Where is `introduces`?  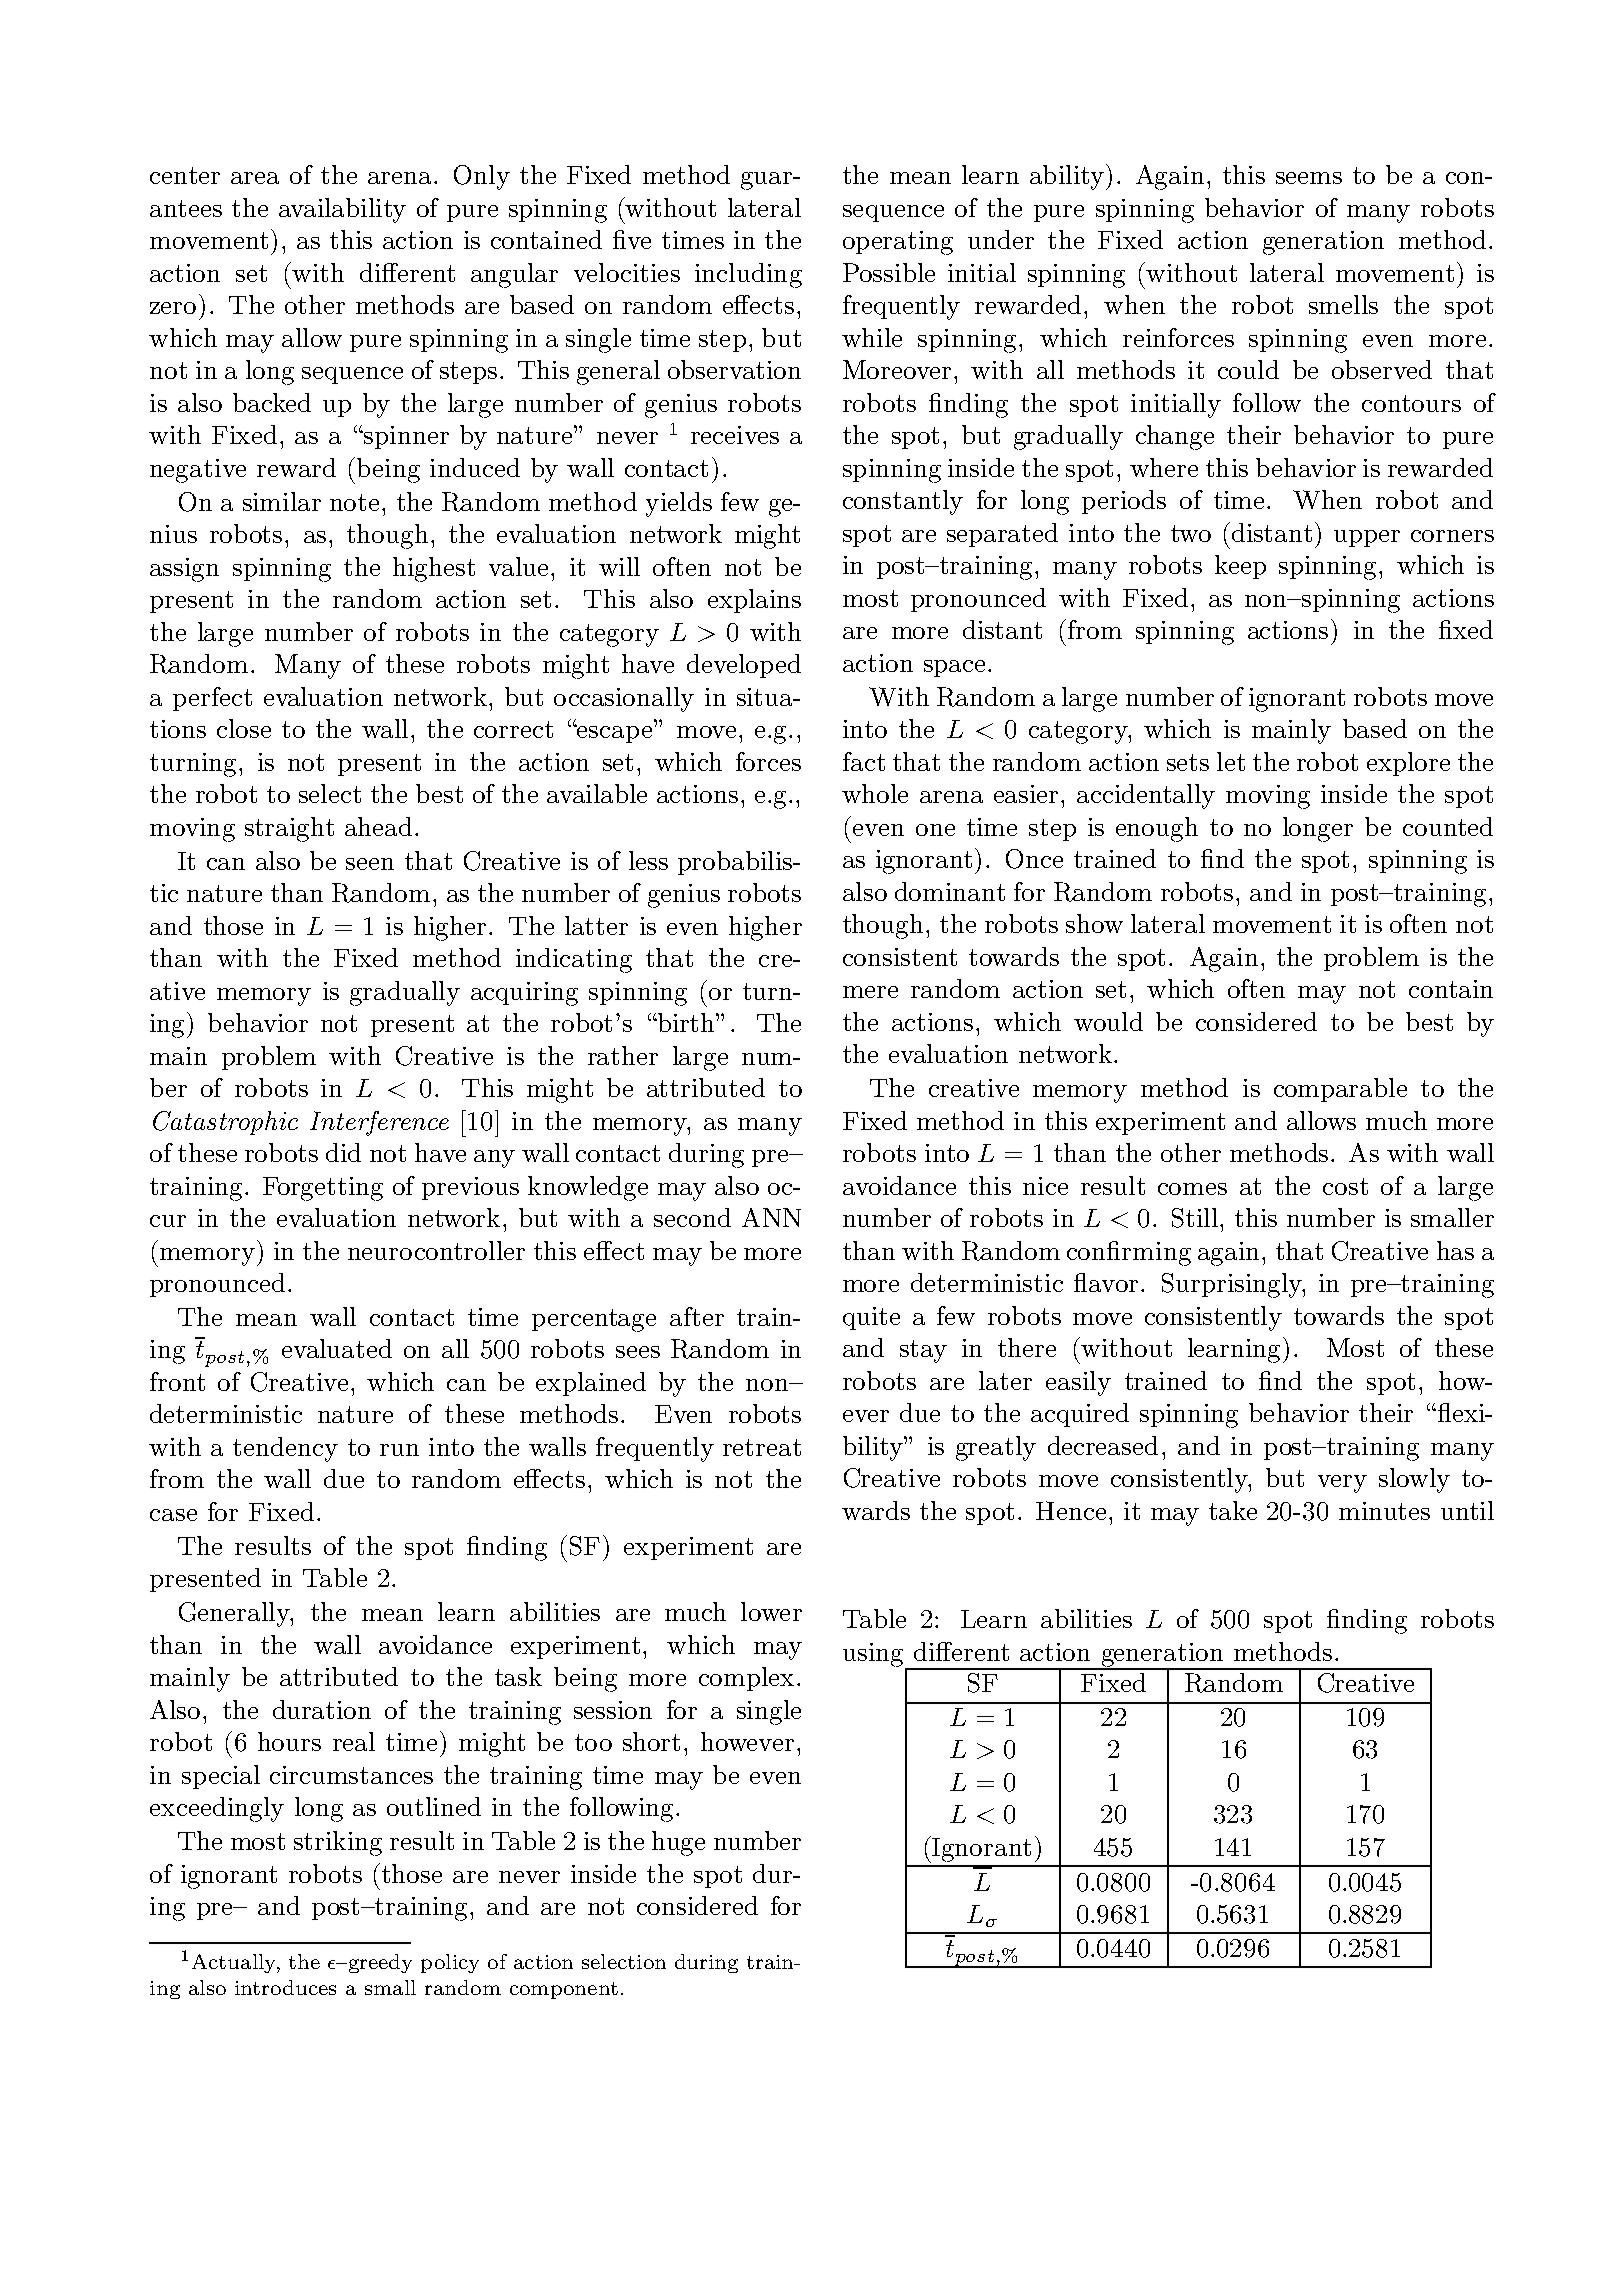
introduces is located at coordinates (285, 1987).
